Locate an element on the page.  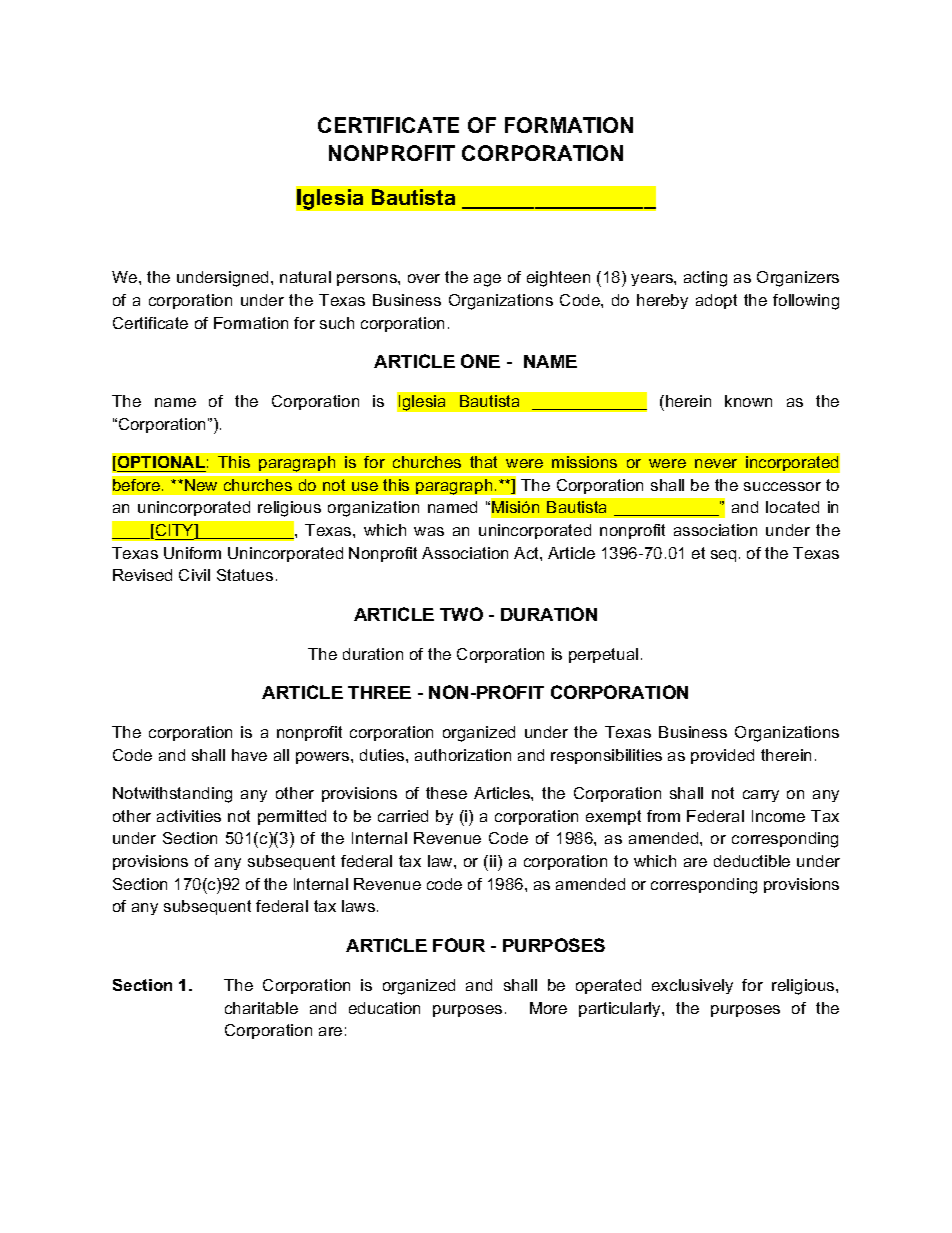
natural is located at coordinates (305, 277).
